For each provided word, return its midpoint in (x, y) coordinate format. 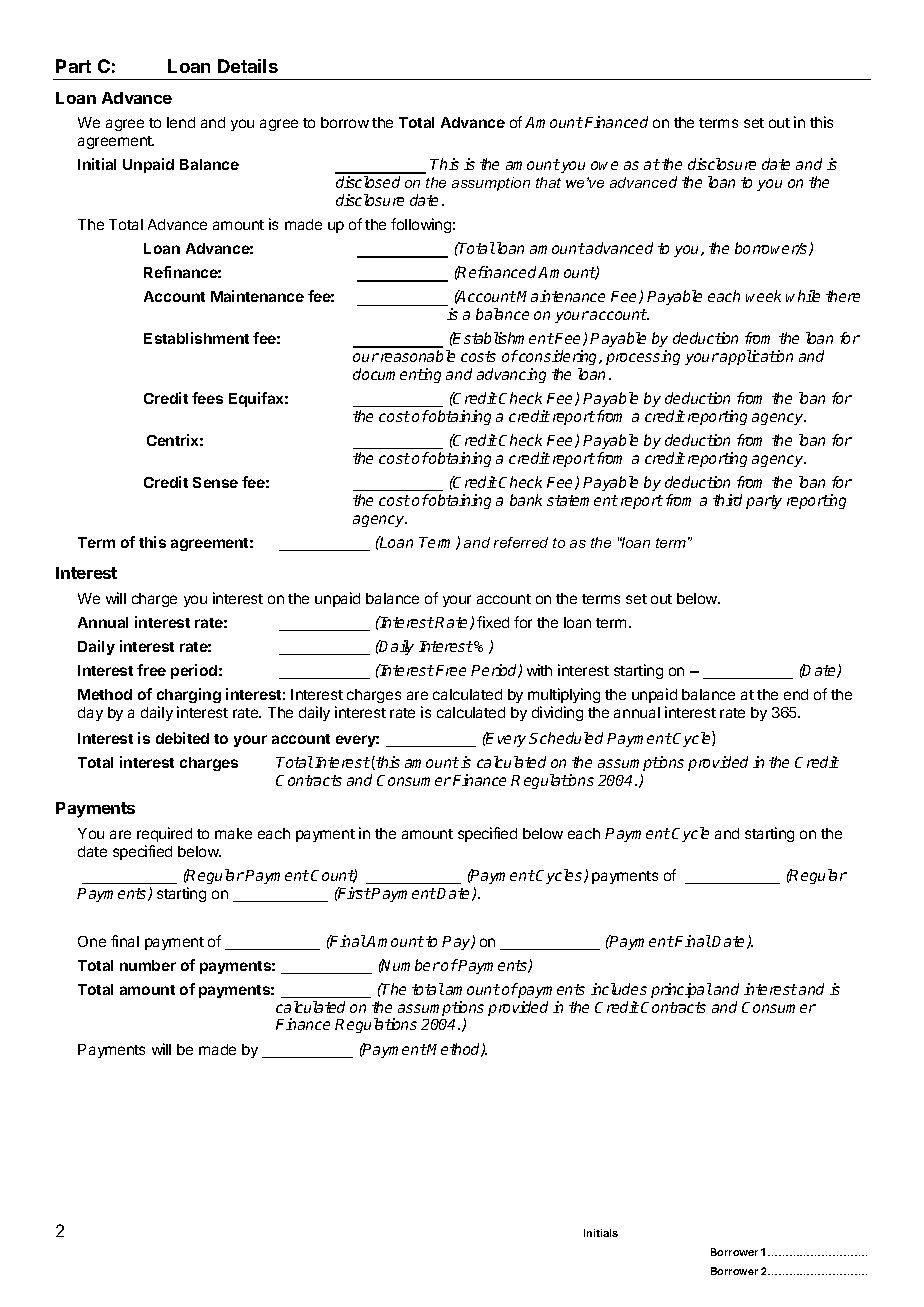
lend (181, 122)
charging (189, 695)
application (756, 357)
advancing (511, 375)
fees (207, 398)
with (539, 670)
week (763, 296)
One (92, 941)
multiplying (564, 695)
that (548, 182)
